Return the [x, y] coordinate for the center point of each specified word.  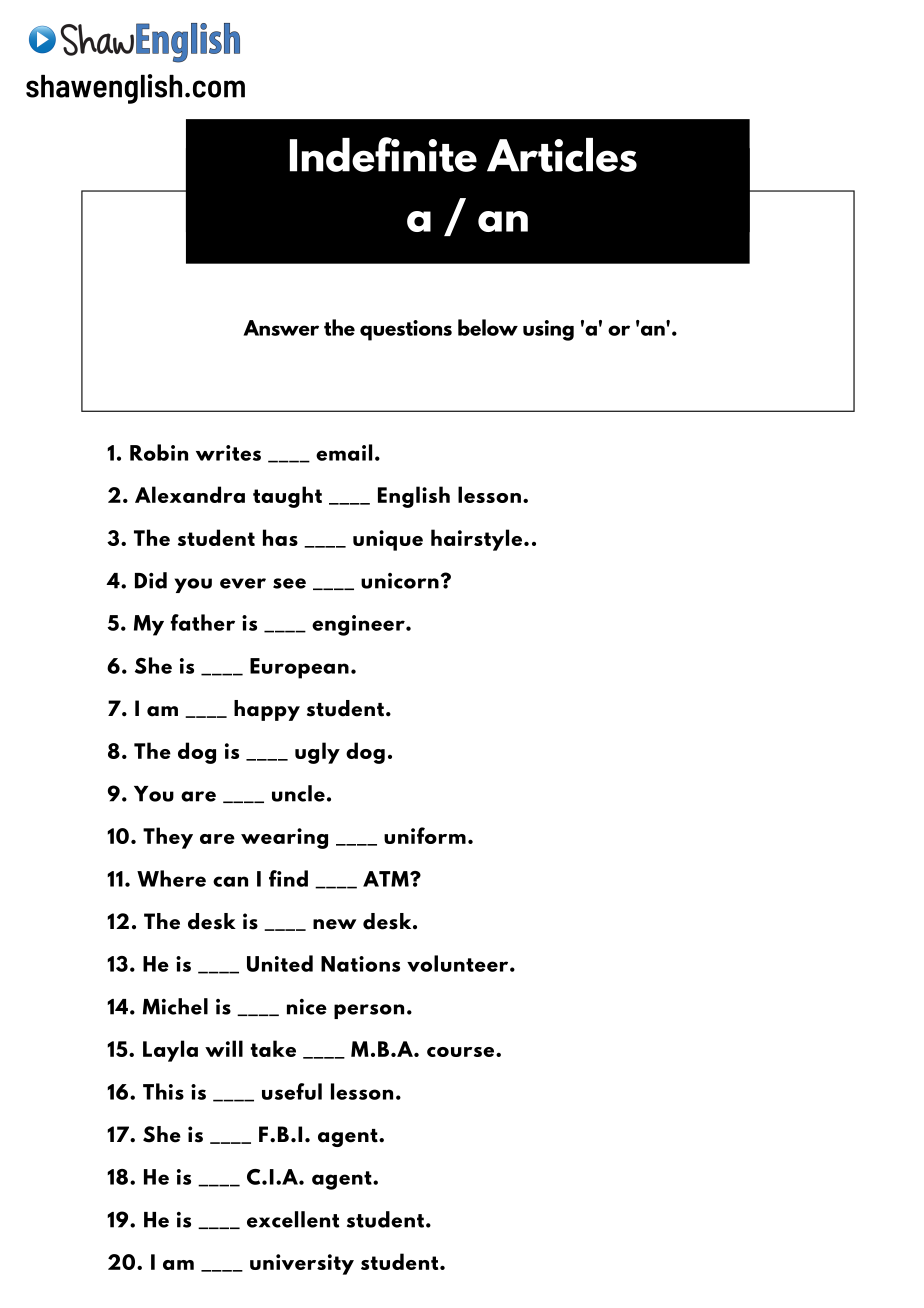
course [462, 1052]
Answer [281, 328]
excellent [293, 1219]
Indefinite [383, 154]
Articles [562, 155]
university [302, 1264]
